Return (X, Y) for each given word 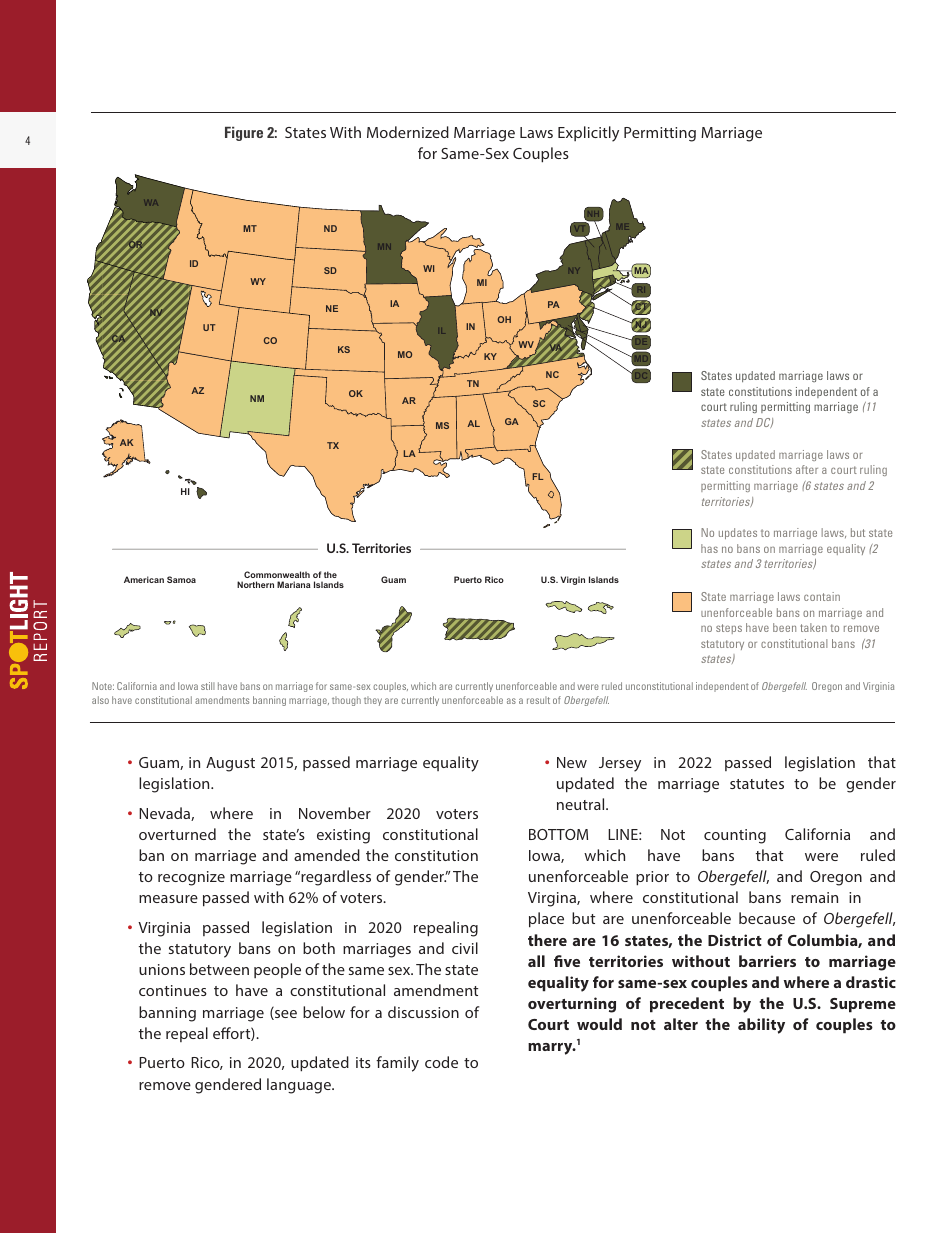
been (784, 627)
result (538, 700)
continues (173, 990)
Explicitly (588, 134)
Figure (244, 134)
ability (761, 1026)
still (208, 686)
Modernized (408, 132)
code (441, 1062)
